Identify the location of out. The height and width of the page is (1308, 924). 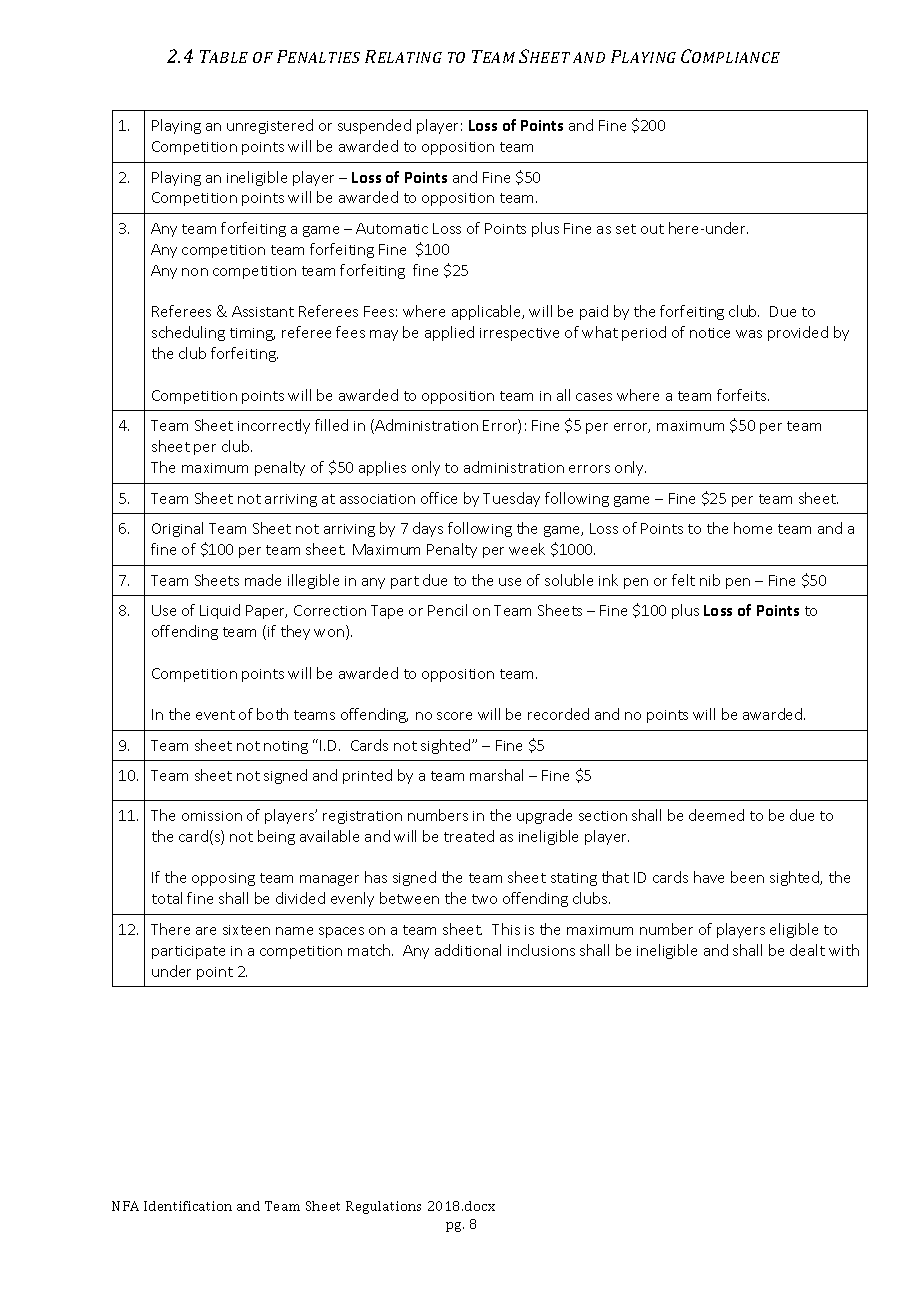
(652, 229).
